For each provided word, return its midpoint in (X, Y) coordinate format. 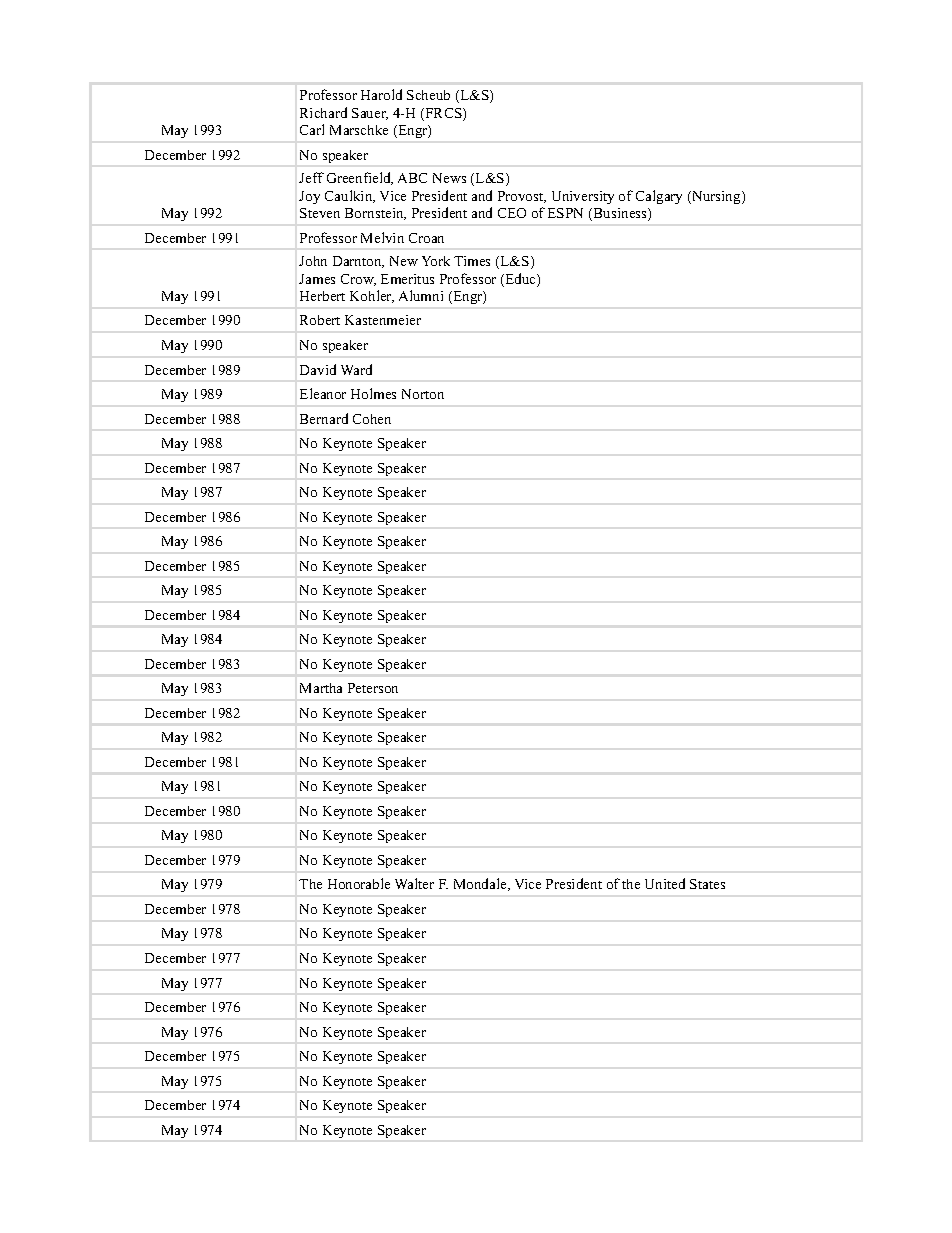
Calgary (659, 197)
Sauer (370, 114)
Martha (321, 688)
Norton (423, 394)
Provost (522, 197)
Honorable (359, 883)
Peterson (373, 688)
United (665, 883)
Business (620, 214)
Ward (356, 369)
